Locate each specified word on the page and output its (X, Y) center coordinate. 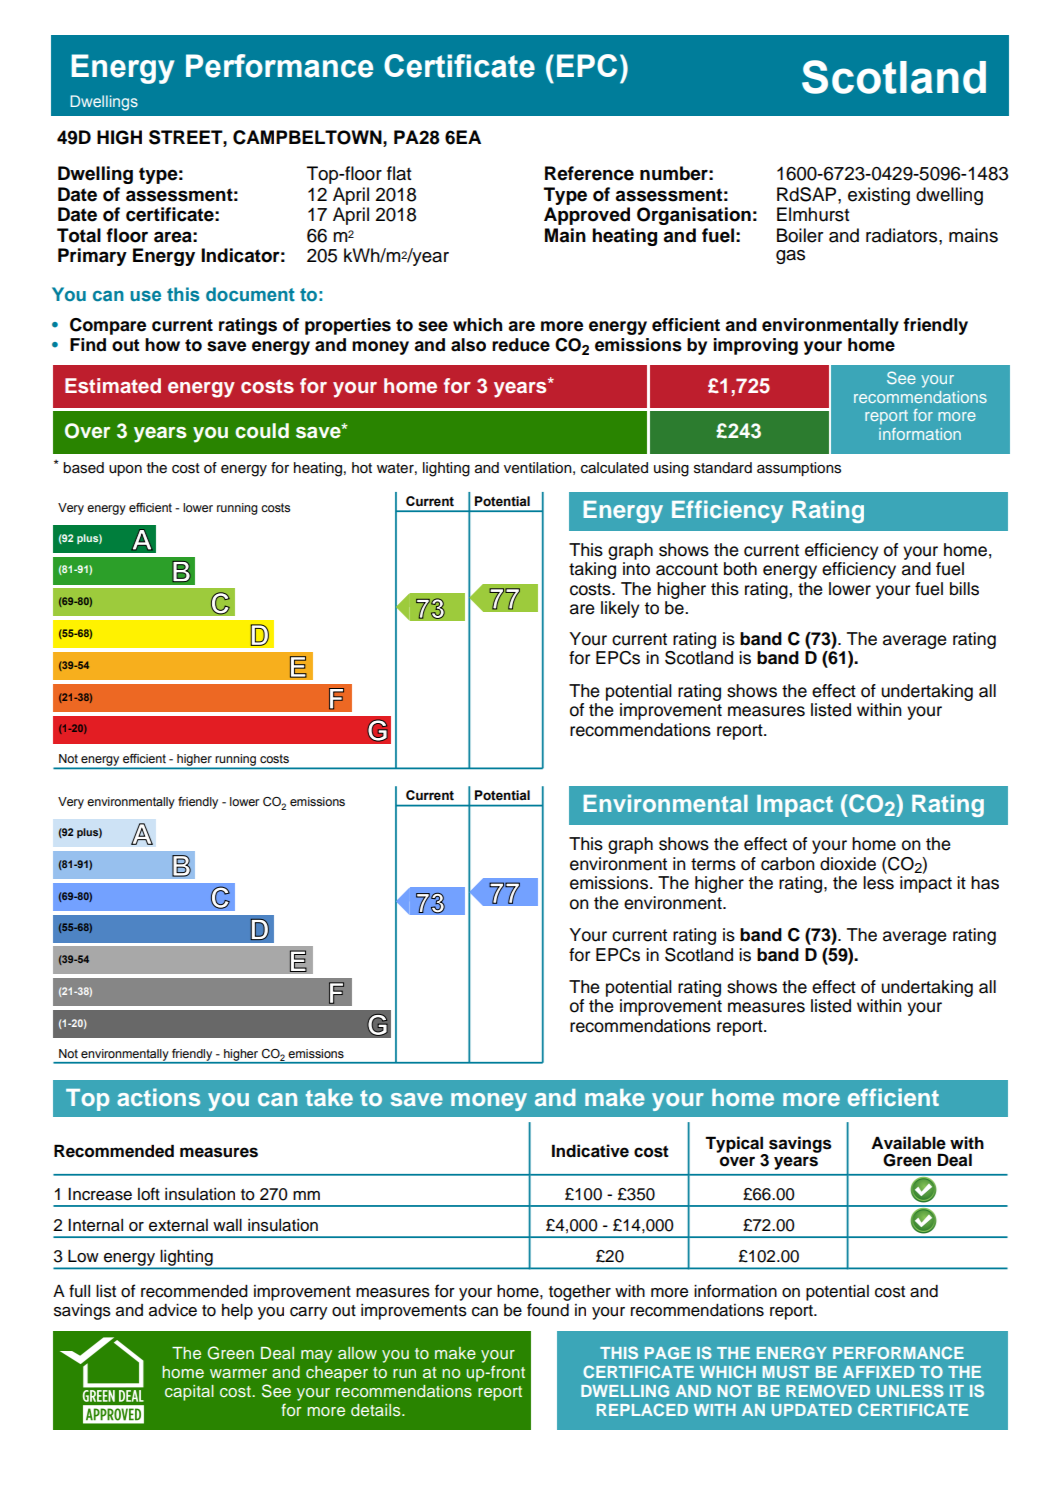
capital (189, 1393)
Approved (587, 216)
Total (79, 235)
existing (879, 196)
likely (620, 609)
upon (125, 470)
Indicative (590, 1151)
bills (964, 589)
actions (158, 1097)
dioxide (848, 864)
